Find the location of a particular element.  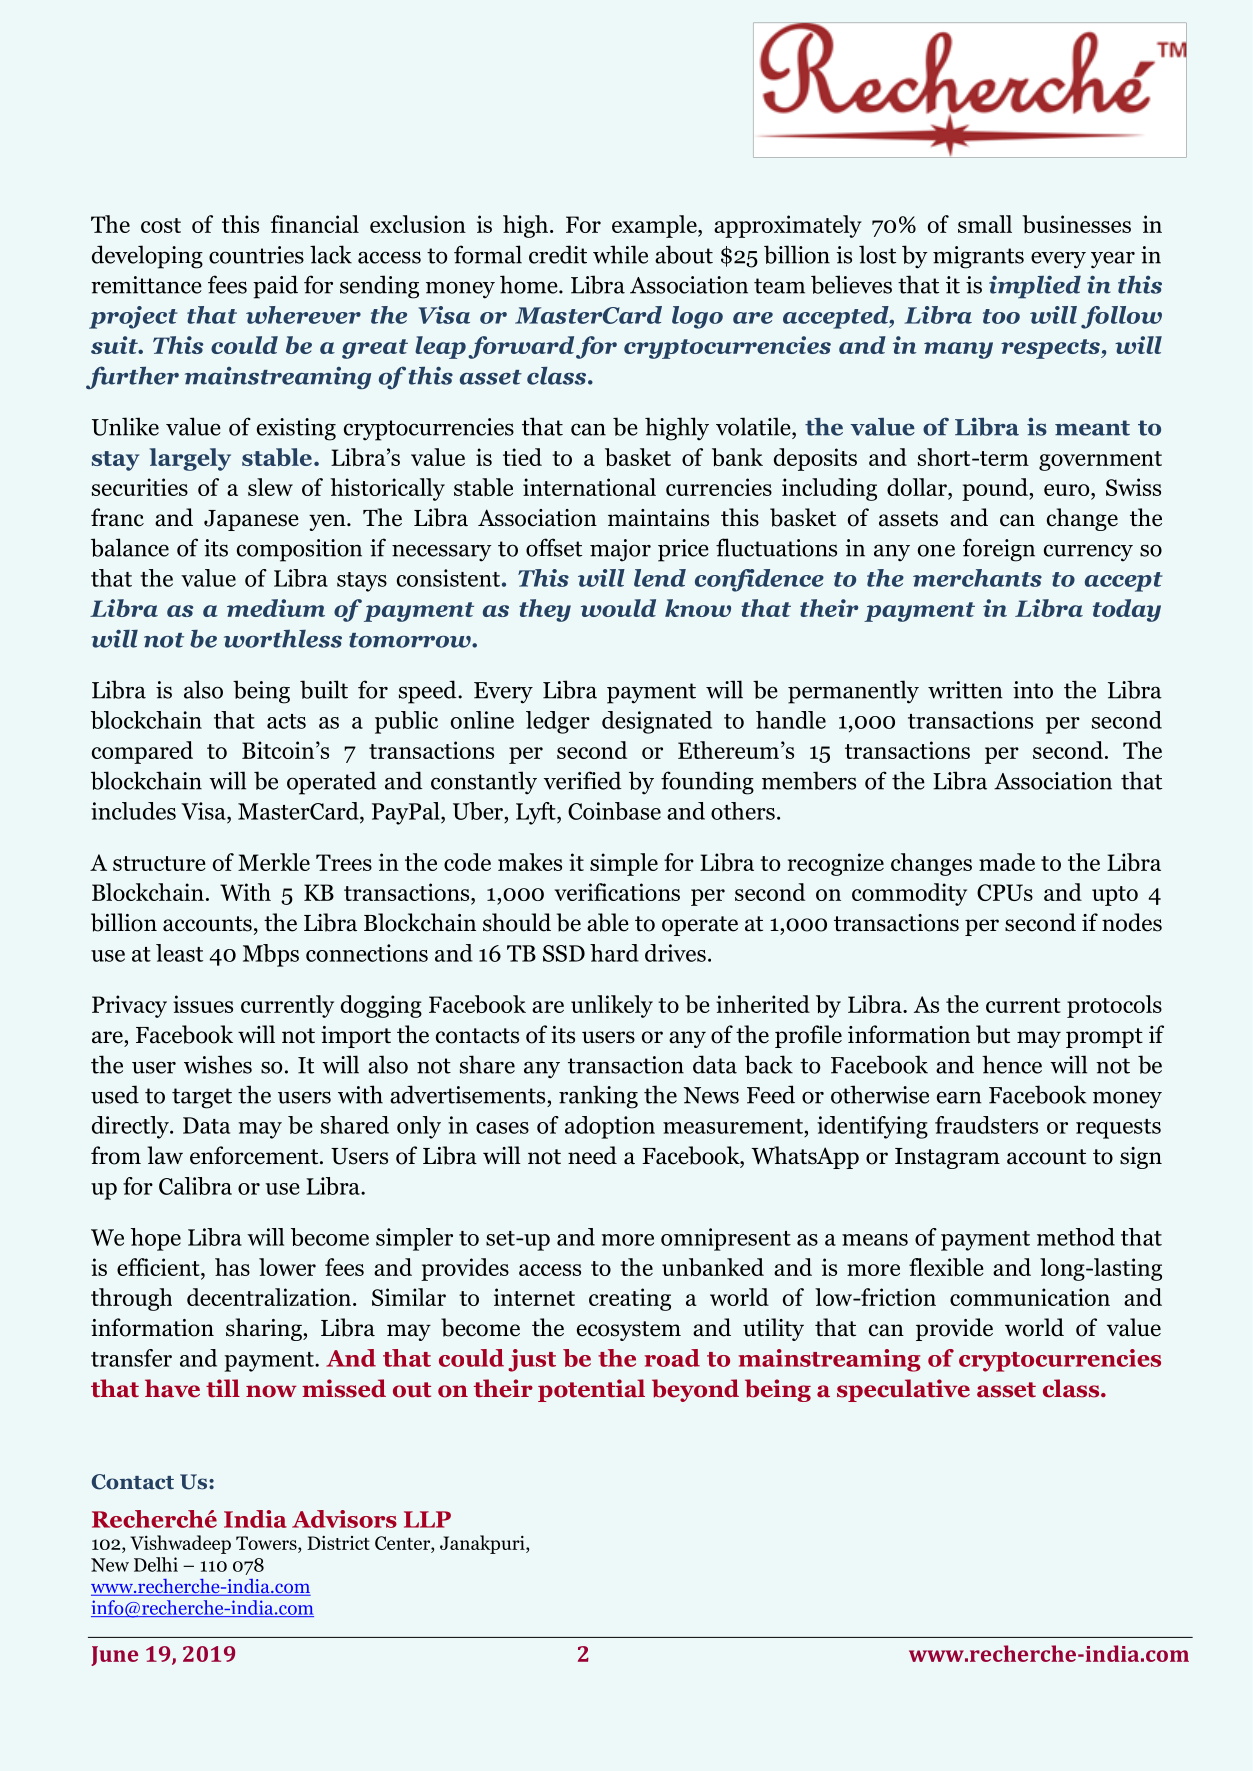

countries is located at coordinates (256, 255).
